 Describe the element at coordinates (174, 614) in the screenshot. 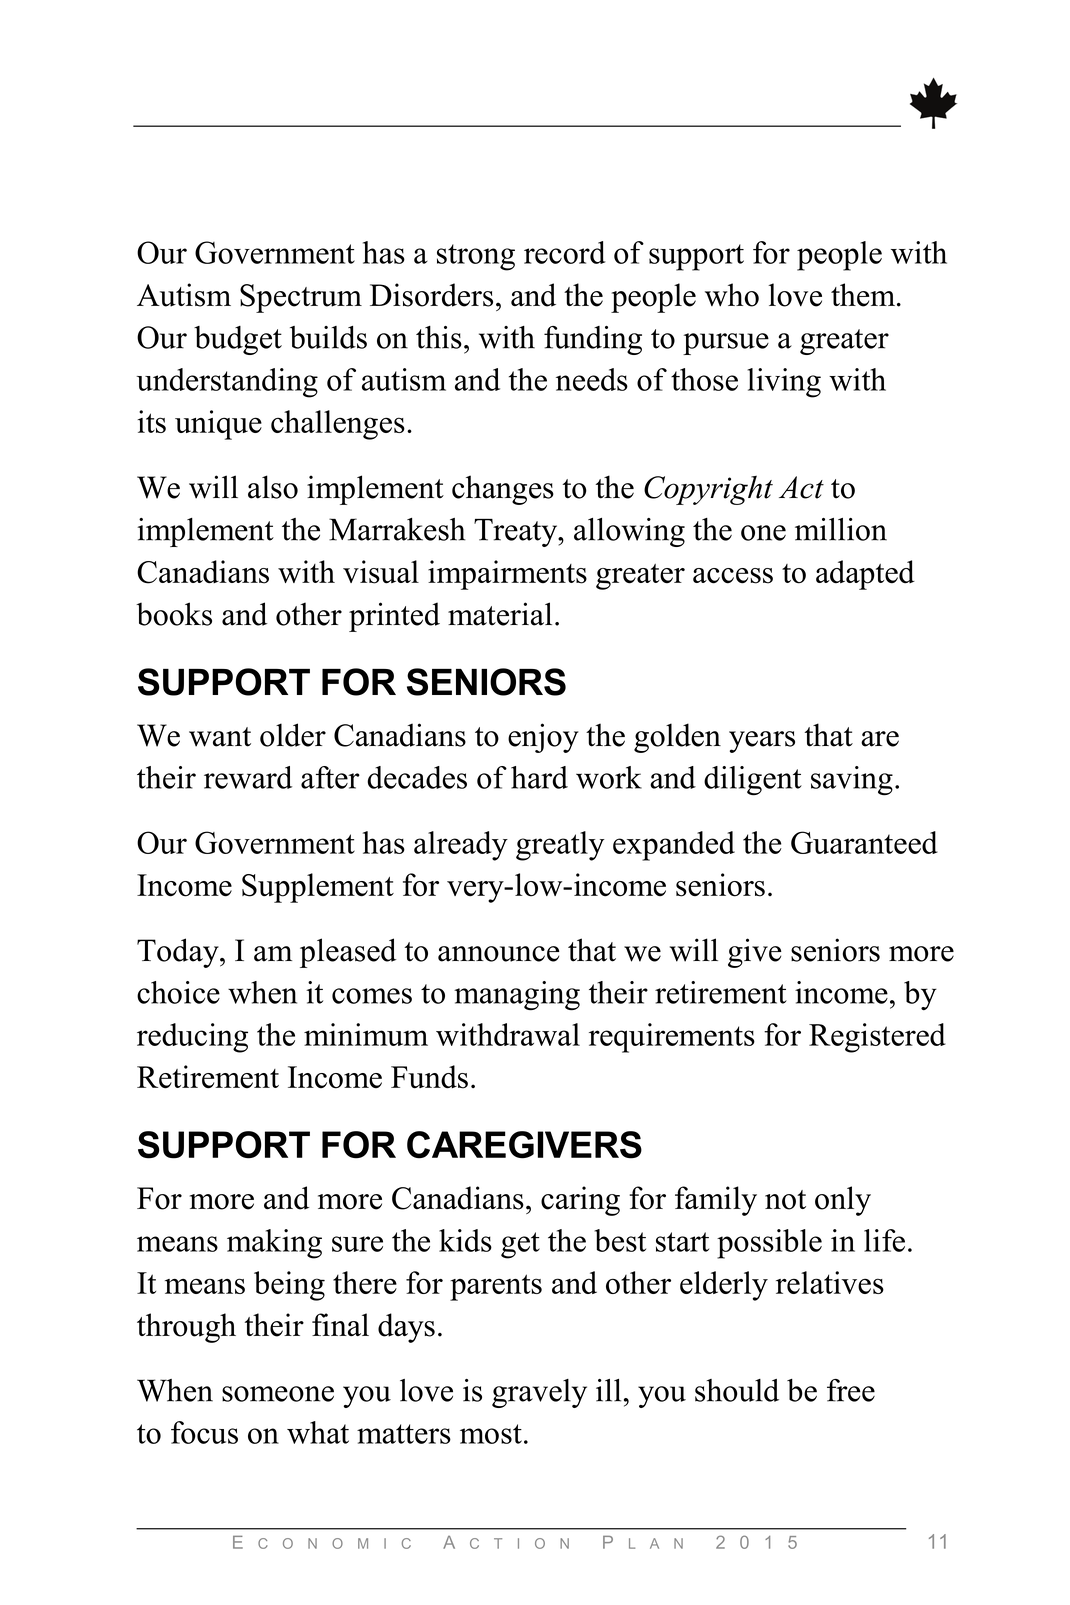

I see `books` at that location.
